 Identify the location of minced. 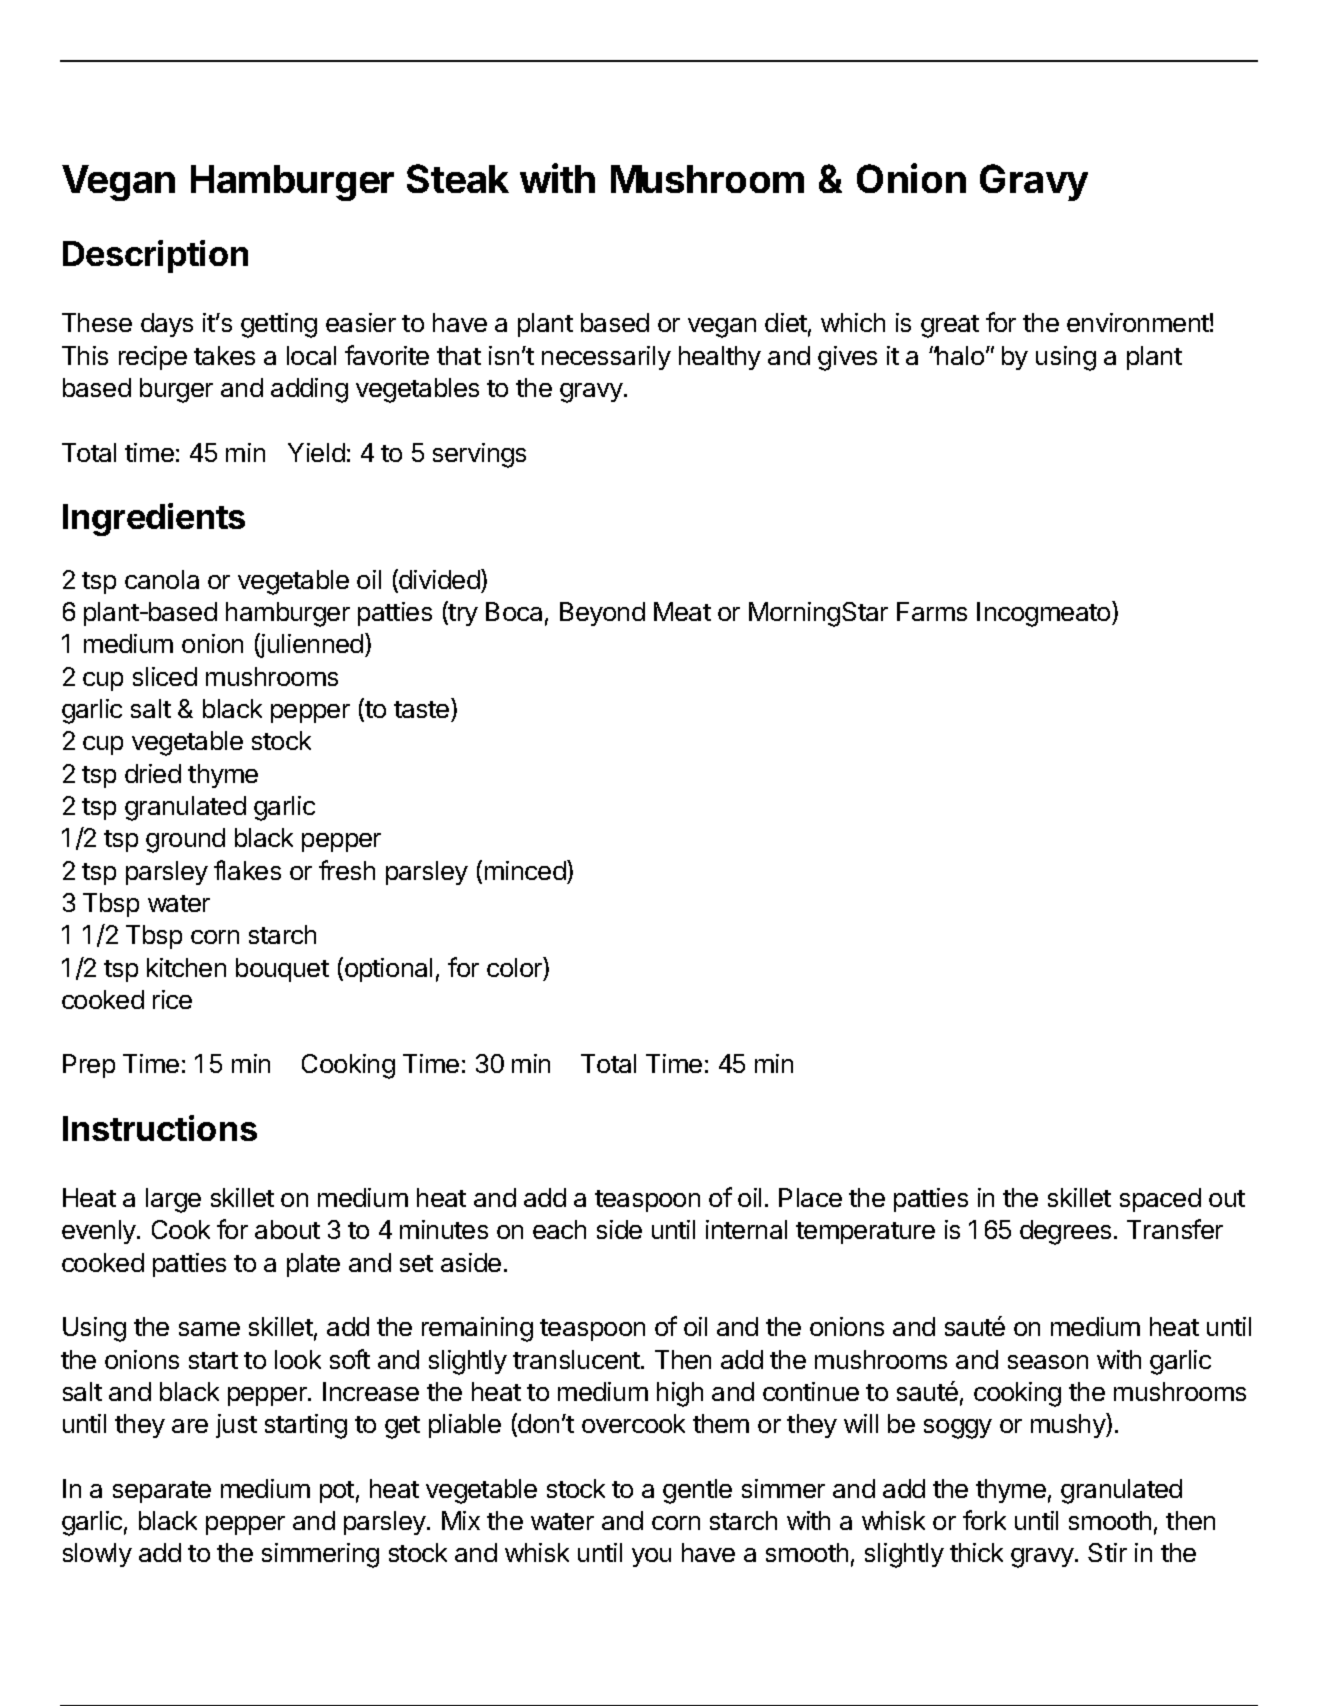
(526, 870).
